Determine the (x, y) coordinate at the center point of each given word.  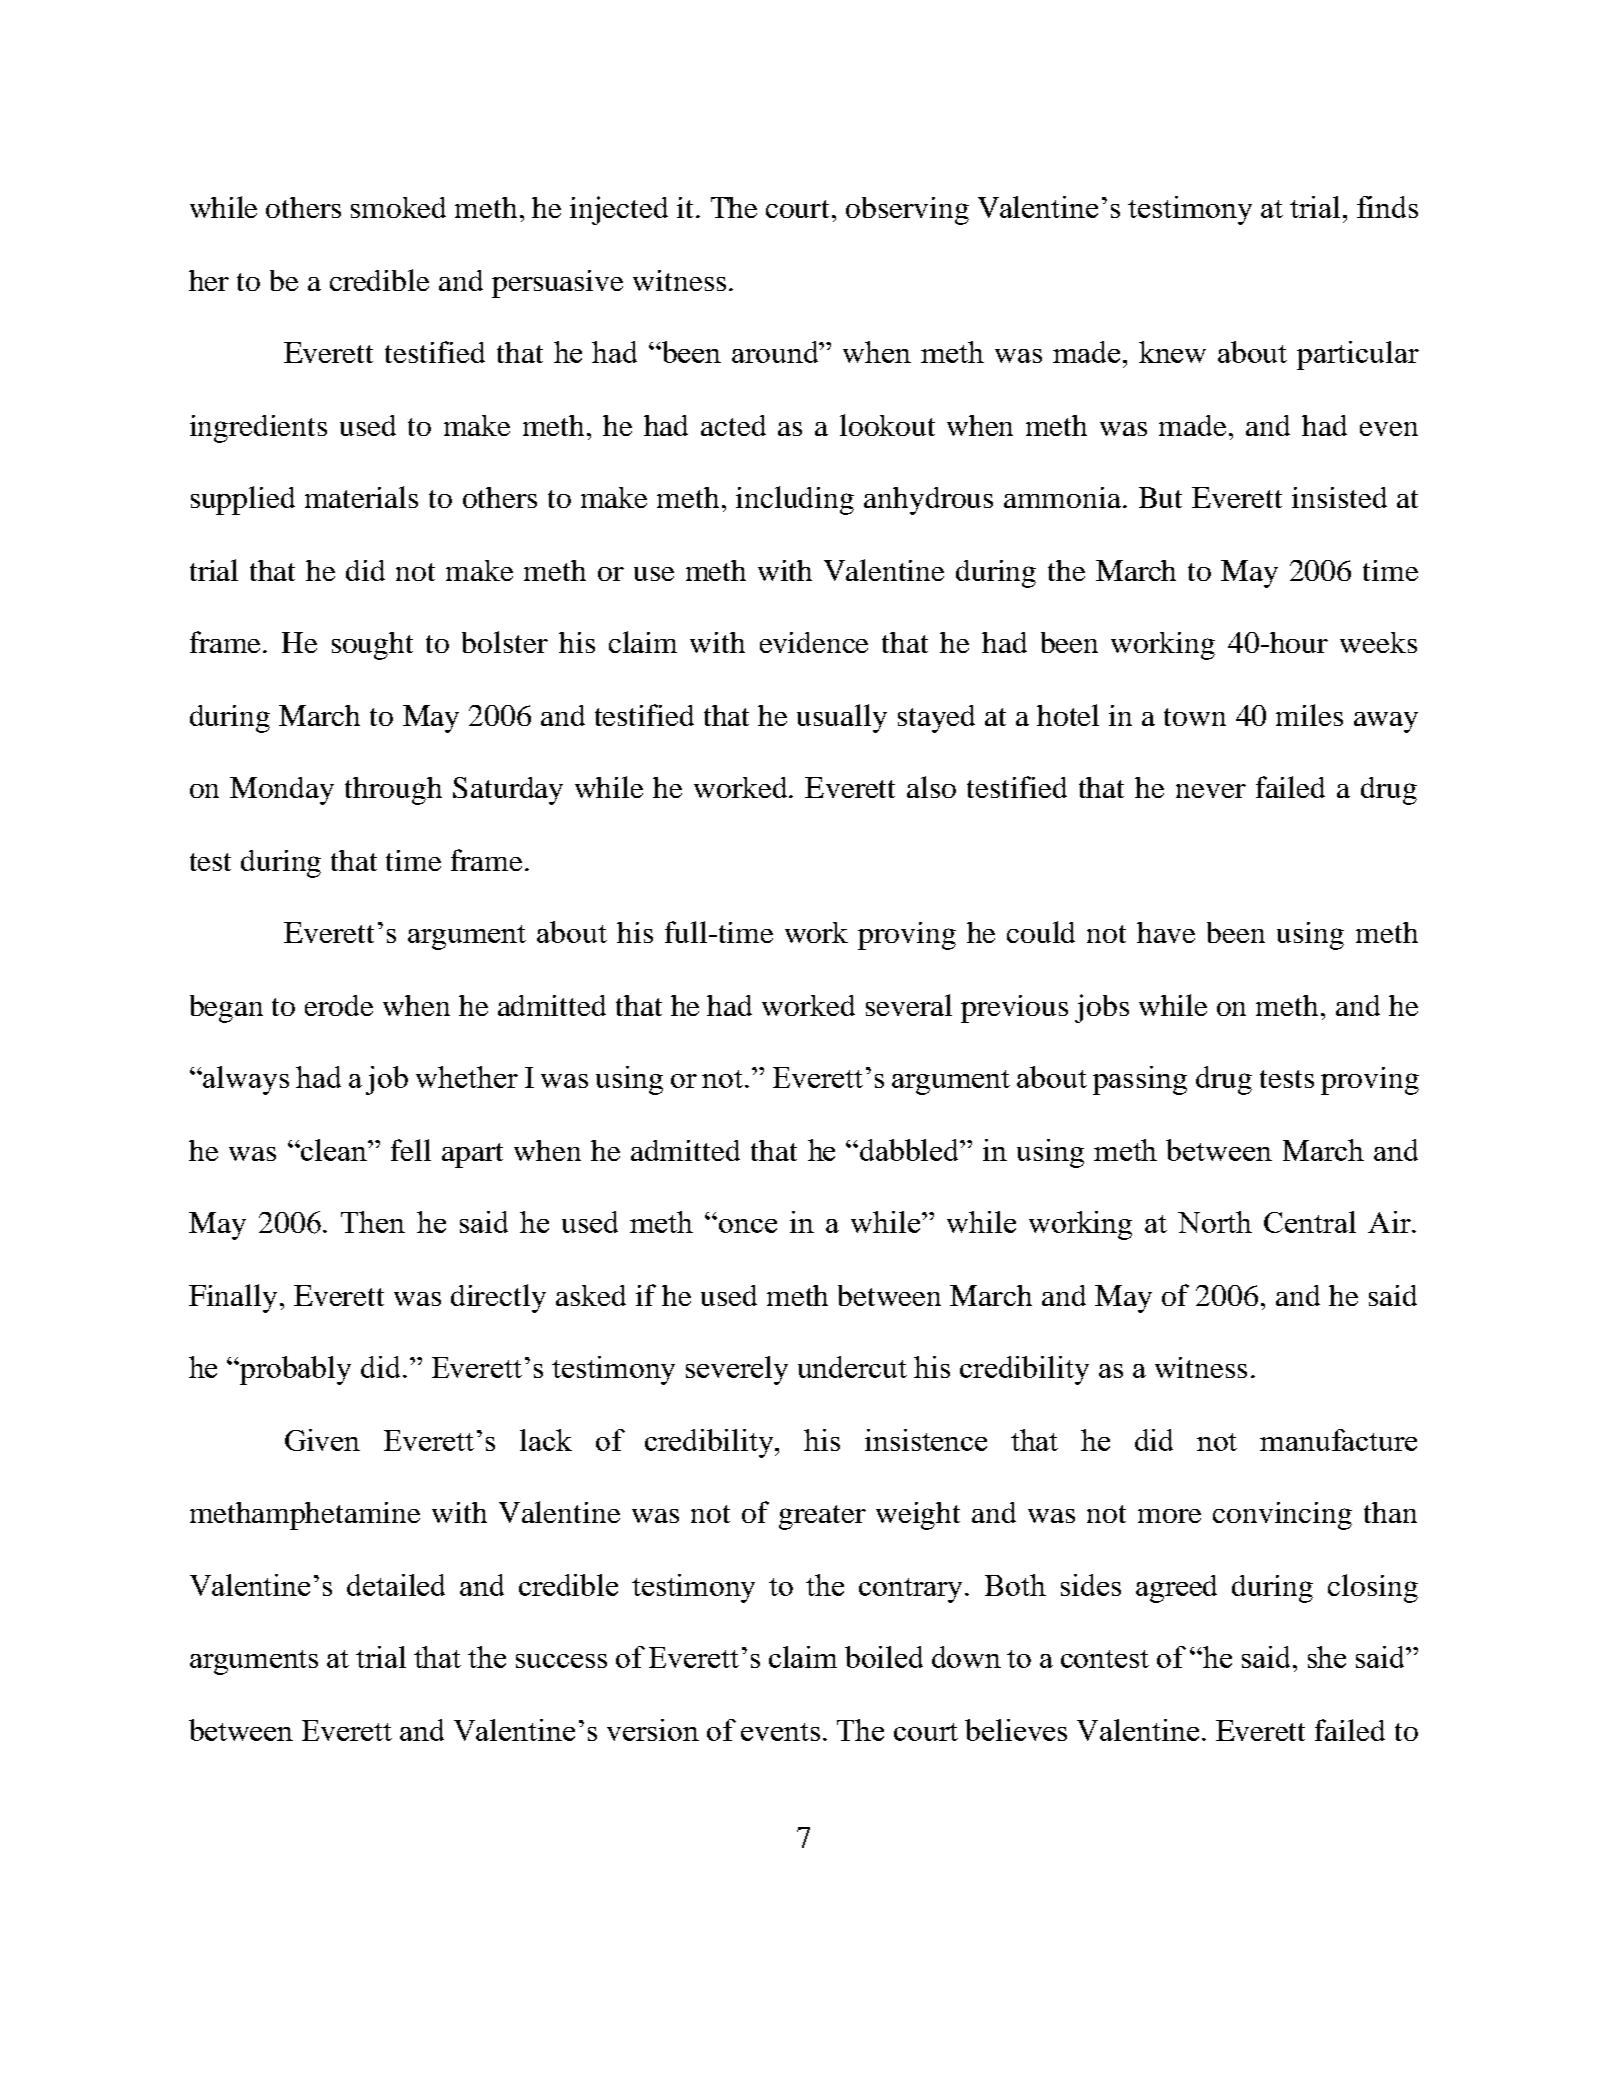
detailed (396, 1585)
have (1166, 932)
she (1327, 1657)
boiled (884, 1657)
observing (907, 211)
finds (1387, 207)
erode (339, 1005)
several (909, 1005)
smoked (398, 207)
